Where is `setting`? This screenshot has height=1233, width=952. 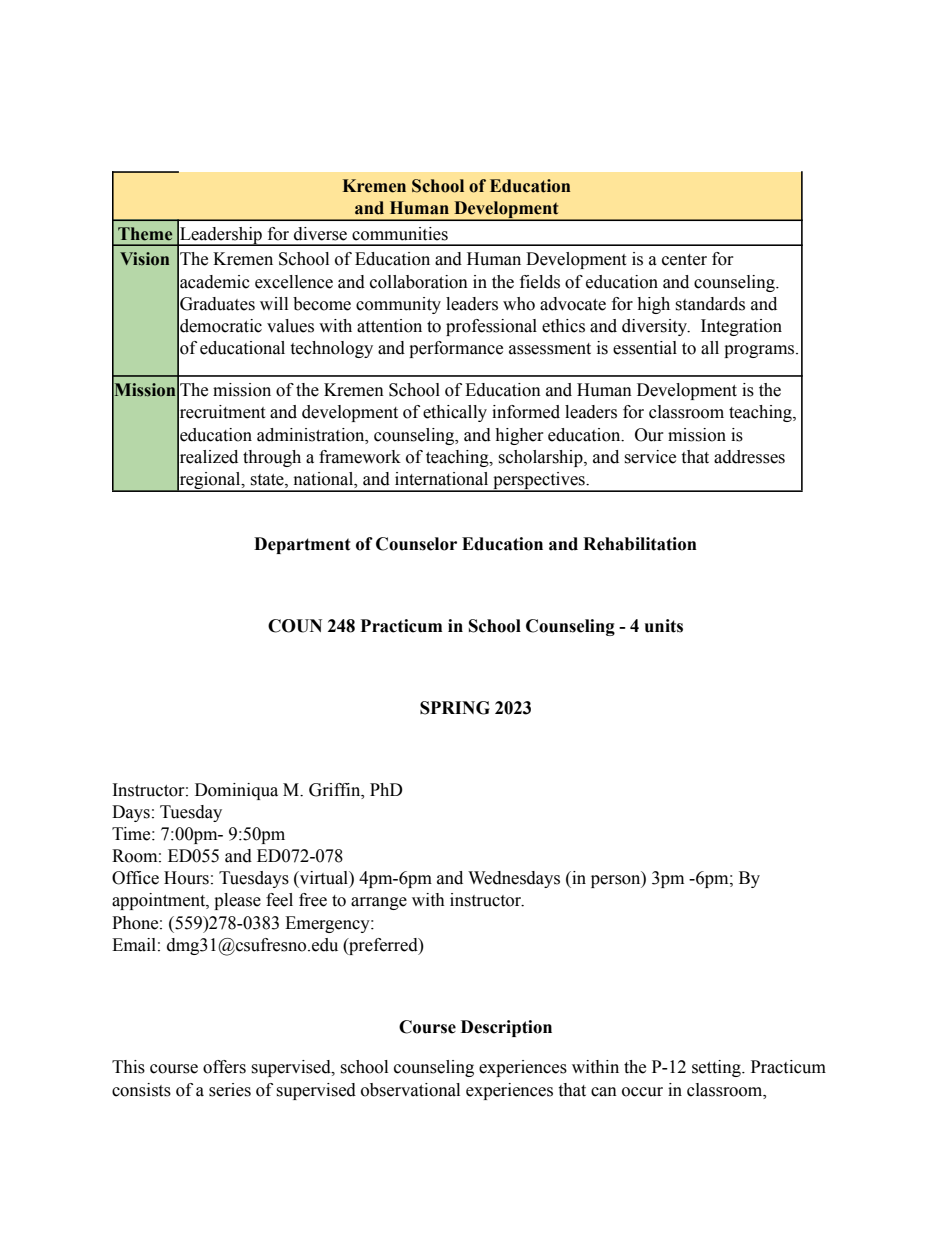 setting is located at coordinates (717, 1068).
